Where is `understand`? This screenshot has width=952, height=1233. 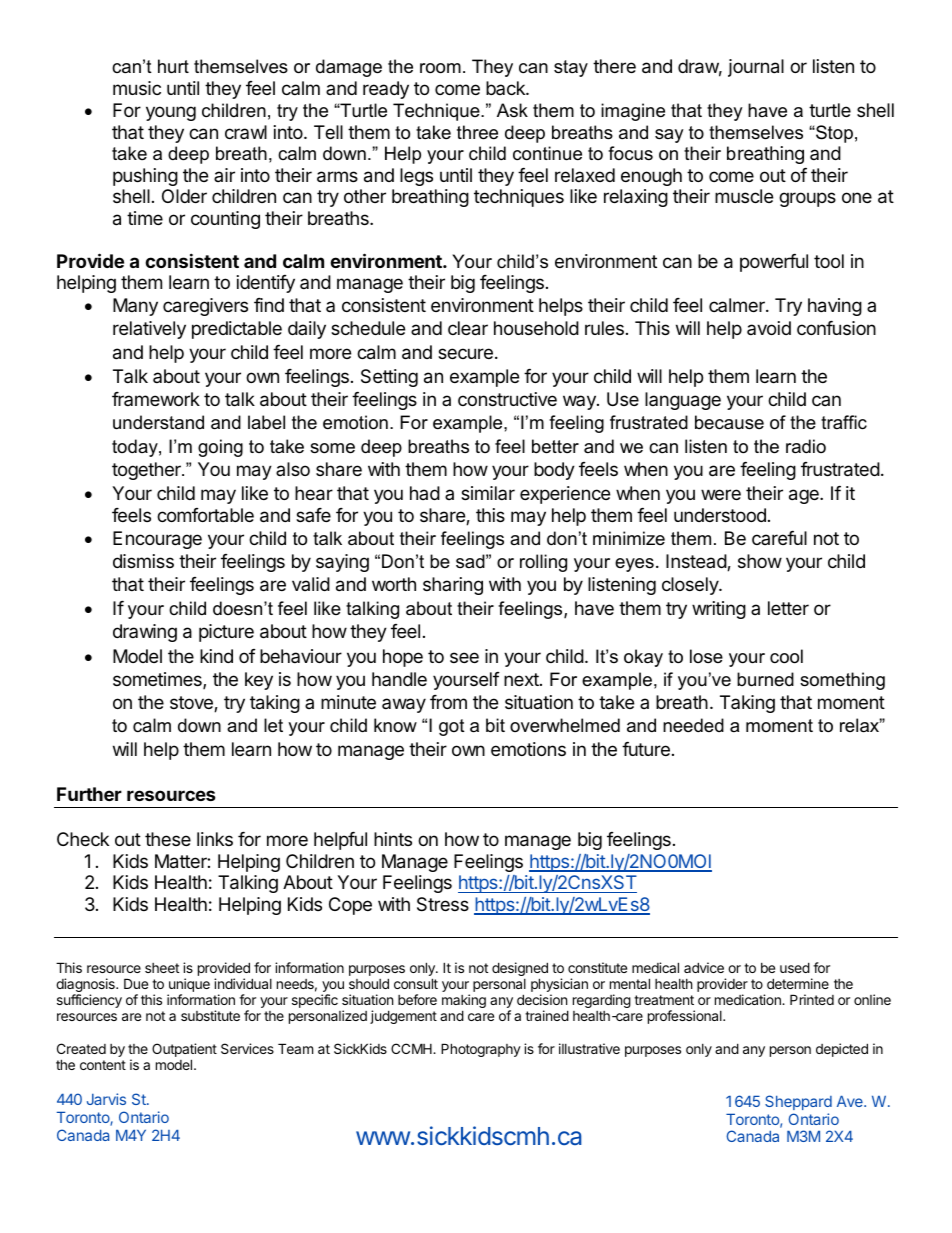
understand is located at coordinates (158, 422).
